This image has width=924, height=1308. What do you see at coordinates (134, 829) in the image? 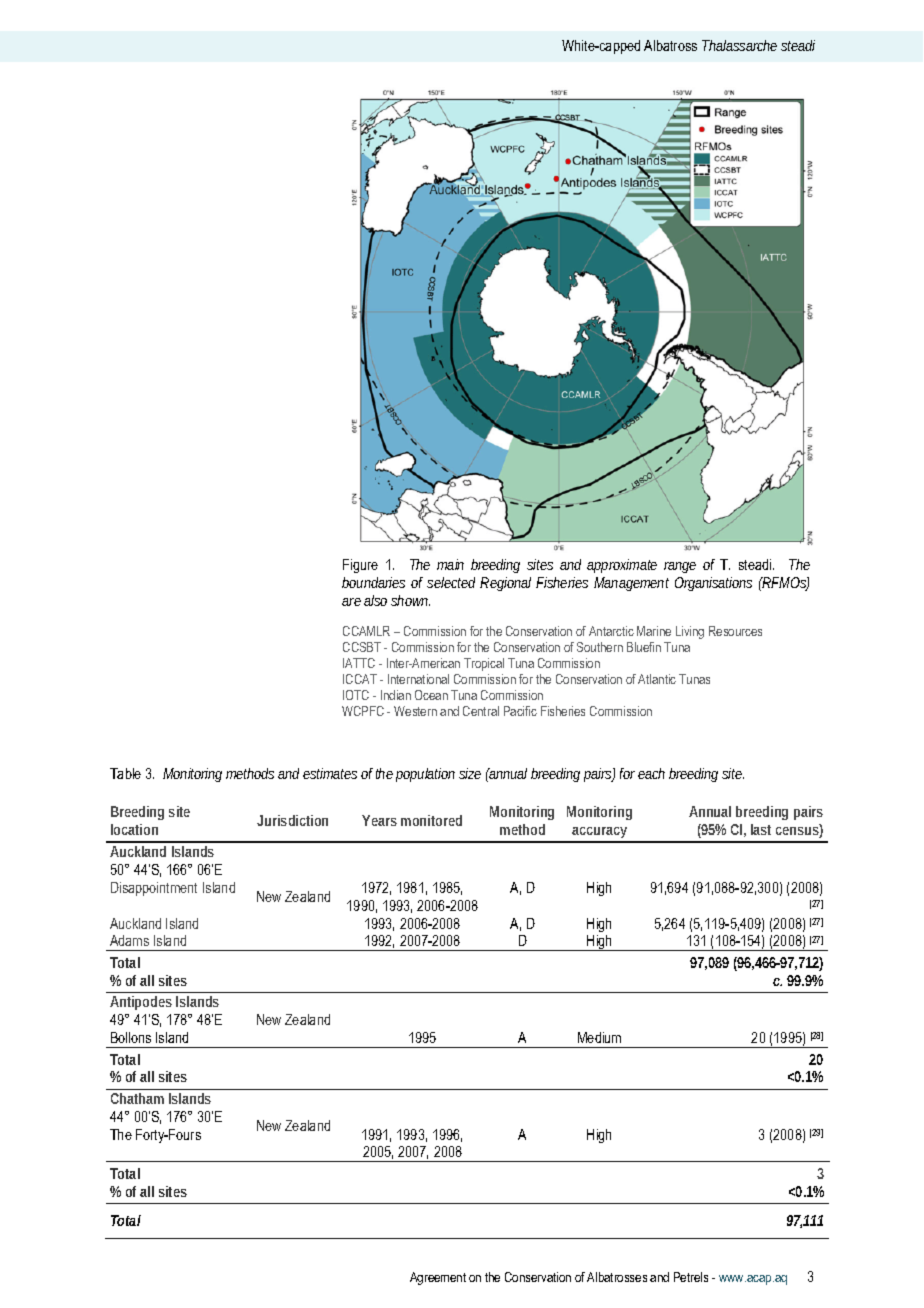
I see `location` at bounding box center [134, 829].
